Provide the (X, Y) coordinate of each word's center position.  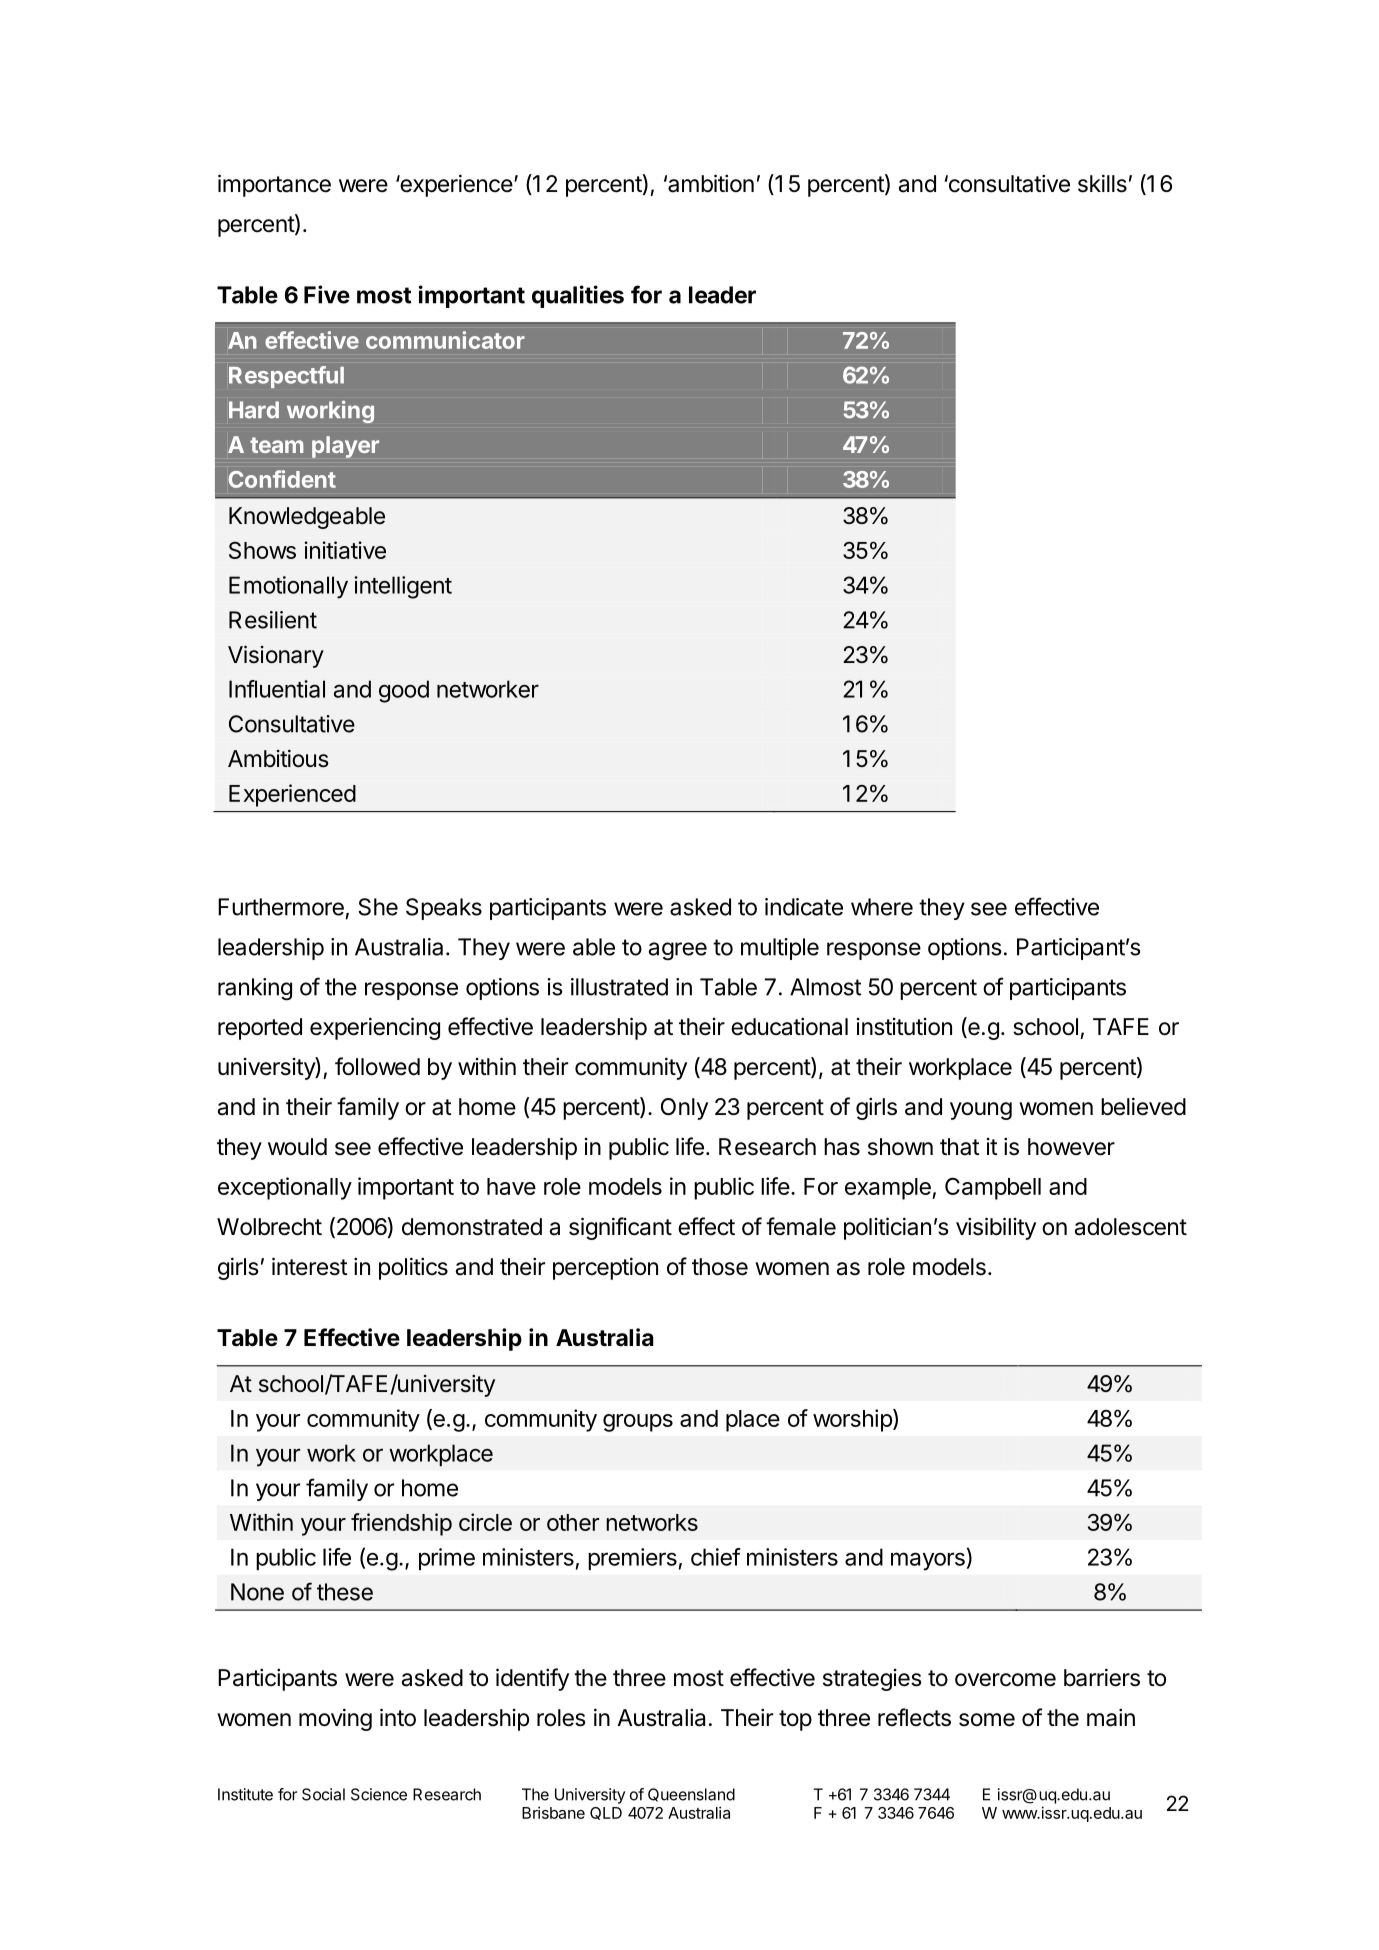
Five (327, 294)
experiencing (375, 1028)
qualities (578, 296)
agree (678, 951)
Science (379, 1794)
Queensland (691, 1795)
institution (904, 1027)
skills (1102, 183)
